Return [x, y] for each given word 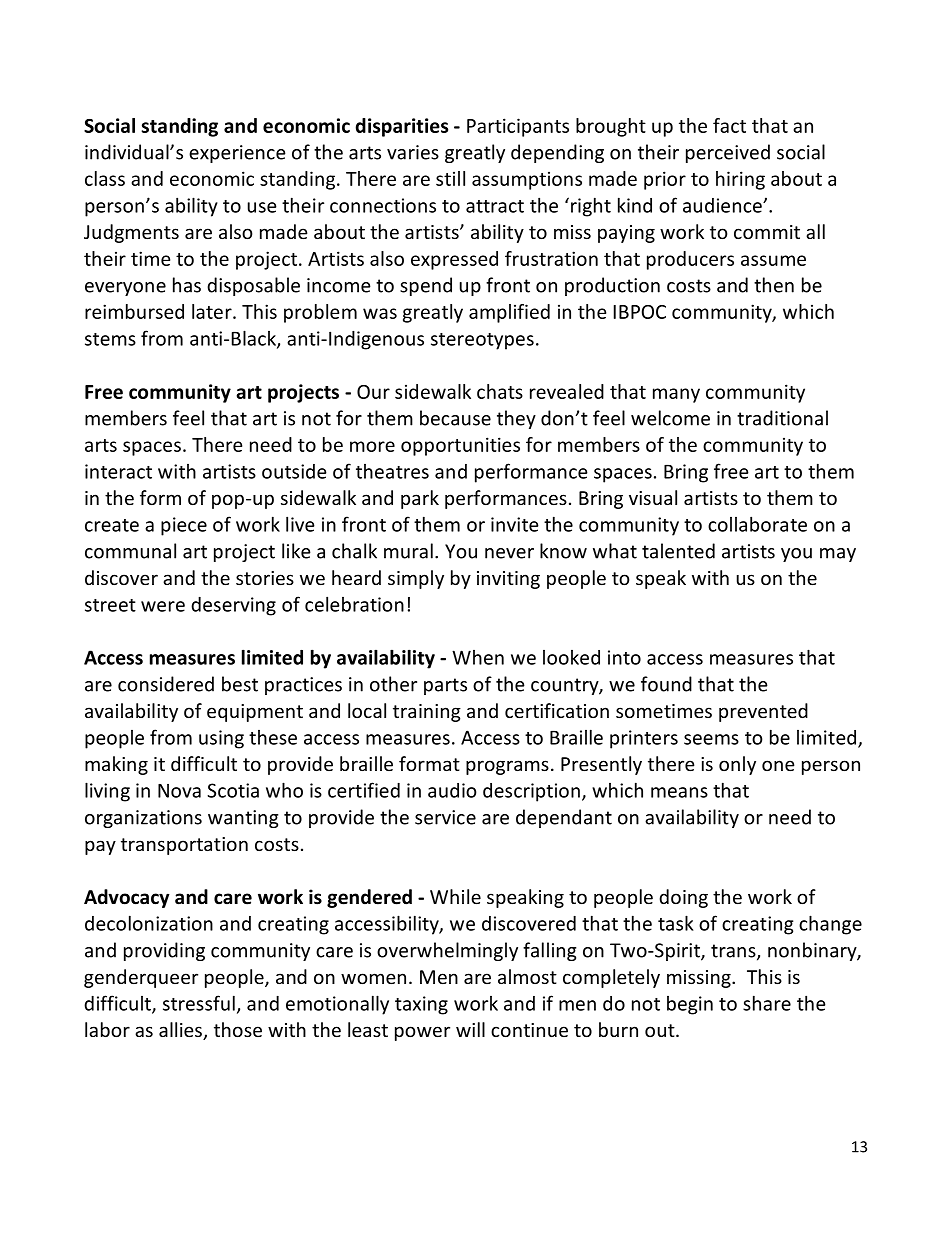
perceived [728, 153]
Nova [179, 791]
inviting [508, 580]
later [213, 311]
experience [237, 154]
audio [452, 790]
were [163, 606]
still [450, 178]
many [676, 395]
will [470, 1029]
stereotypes [482, 341]
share [767, 1003]
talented [678, 551]
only [737, 765]
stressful [199, 1003]
